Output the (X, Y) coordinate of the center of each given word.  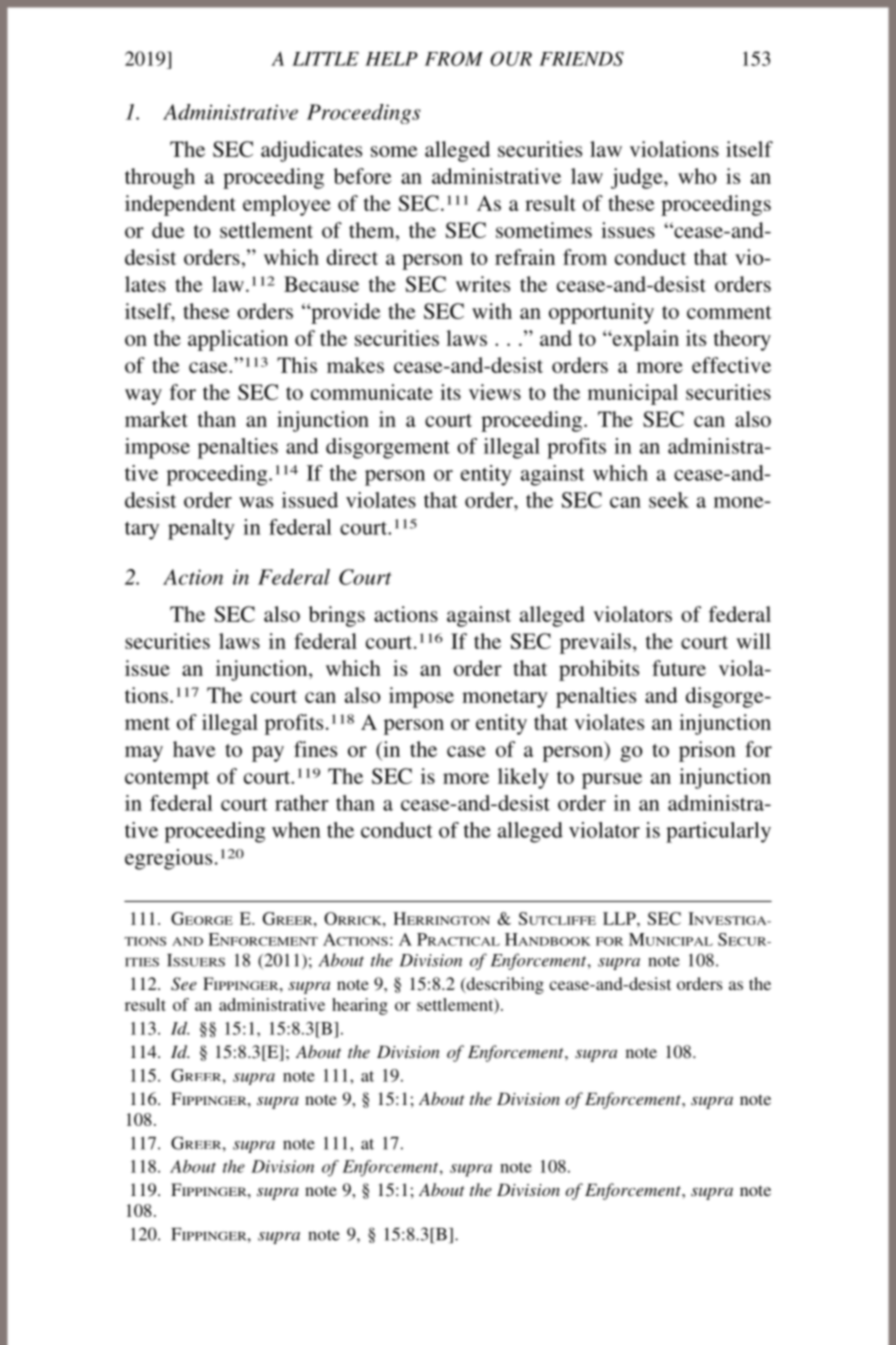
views (495, 392)
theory (742, 340)
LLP (620, 918)
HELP (391, 59)
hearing (360, 1006)
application (238, 340)
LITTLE (325, 59)
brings (337, 616)
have (194, 749)
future (679, 668)
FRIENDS (581, 58)
